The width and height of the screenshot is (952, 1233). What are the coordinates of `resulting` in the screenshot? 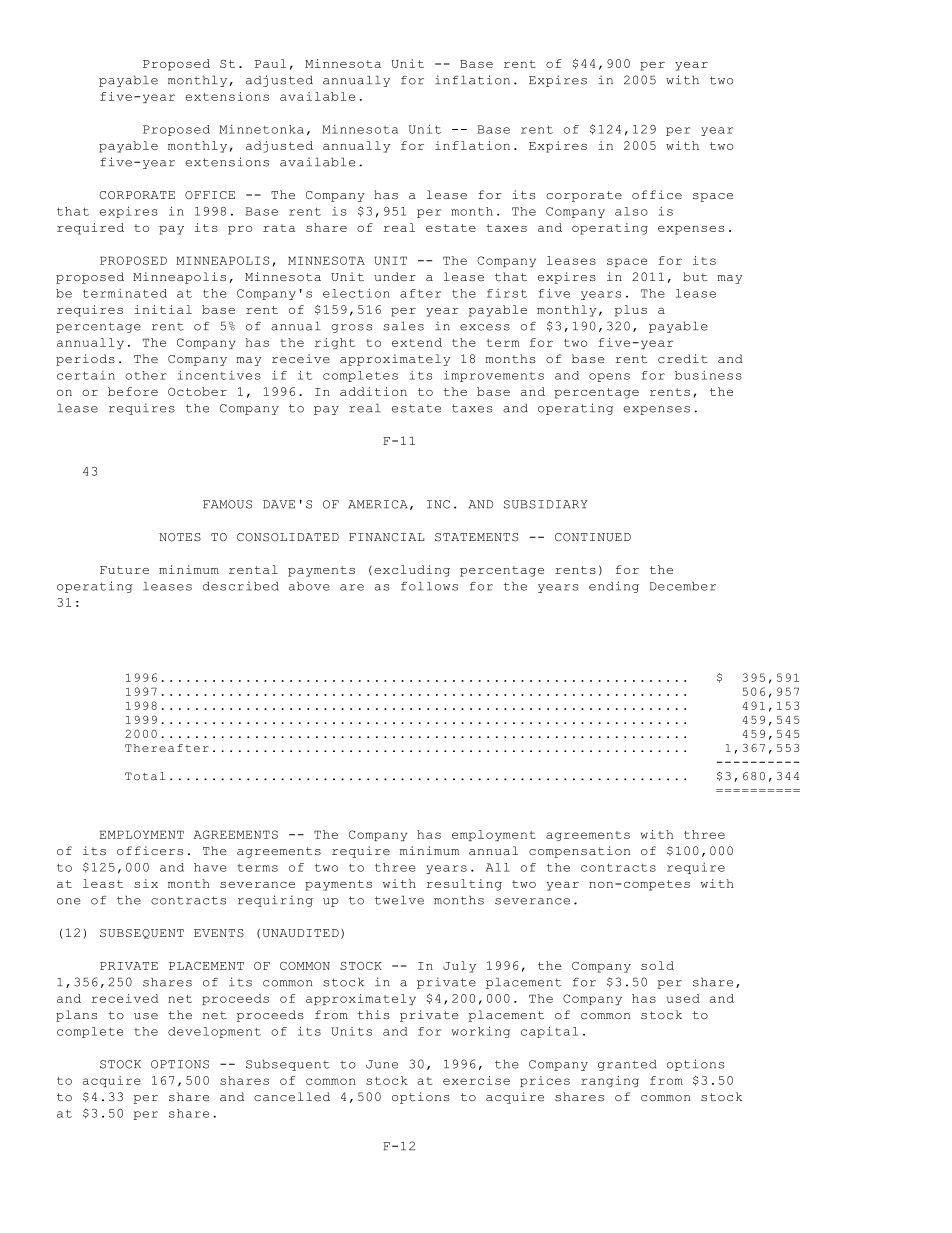 It's located at (464, 885).
